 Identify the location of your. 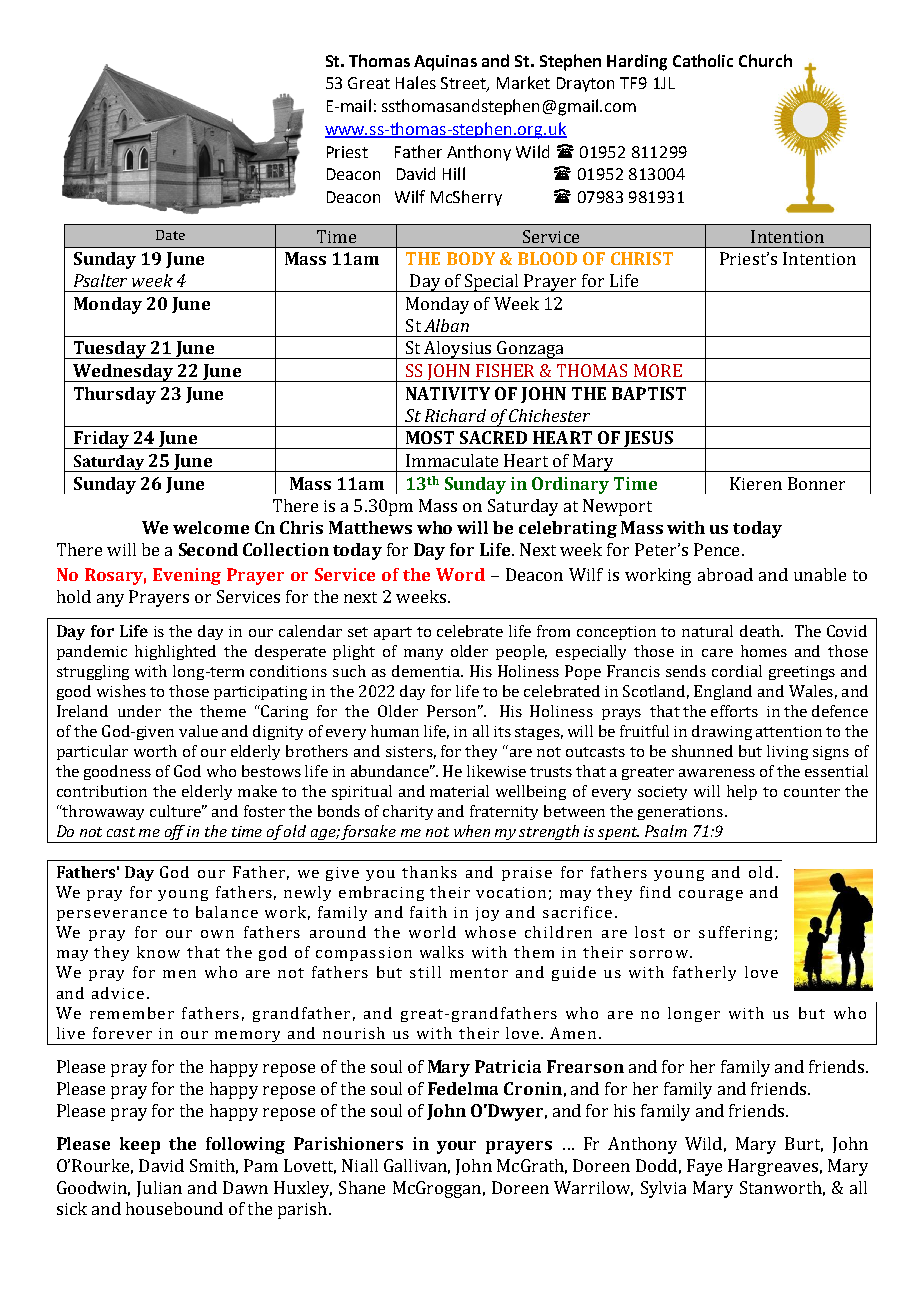
(456, 1147).
